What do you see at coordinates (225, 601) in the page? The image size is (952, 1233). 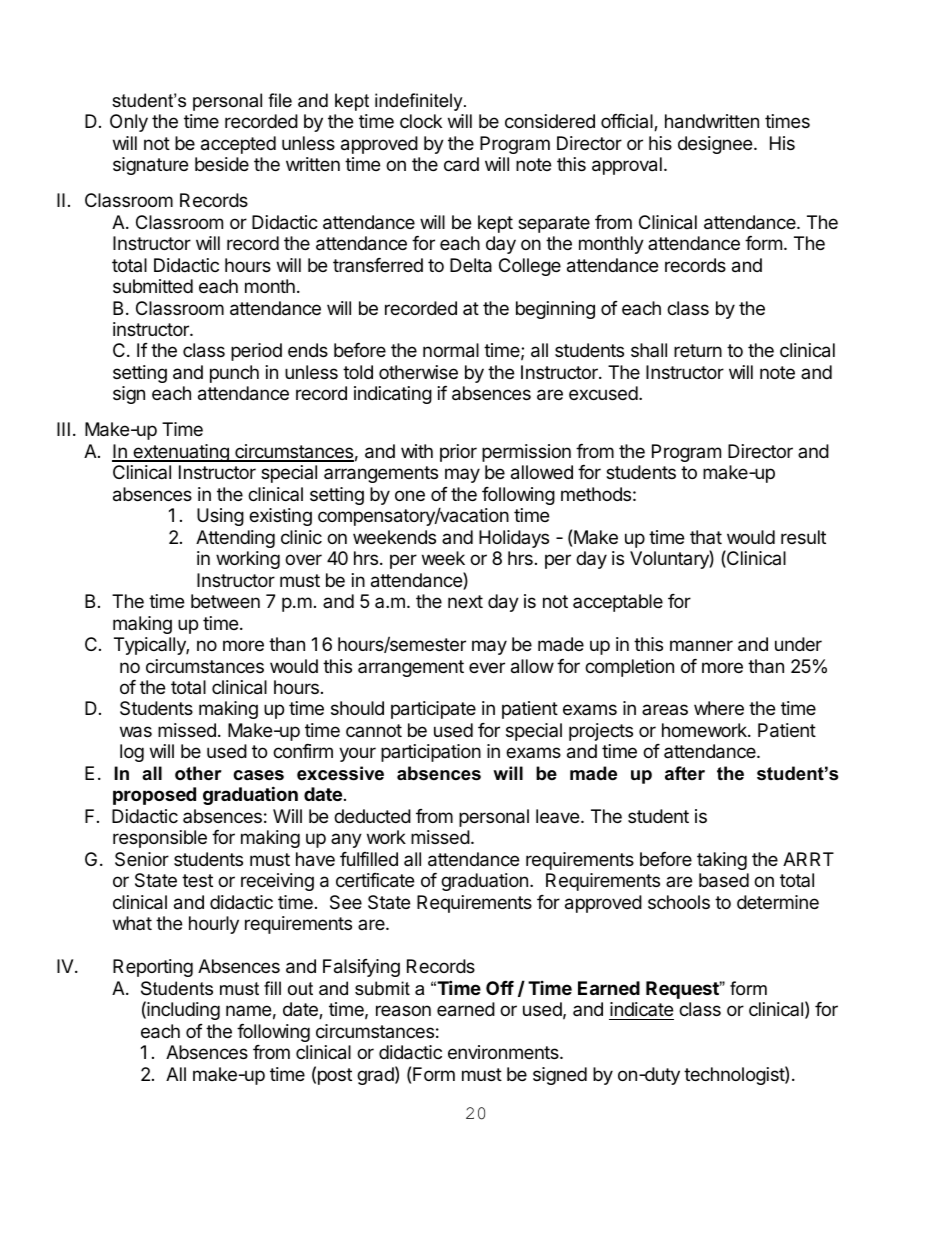 I see `between` at bounding box center [225, 601].
